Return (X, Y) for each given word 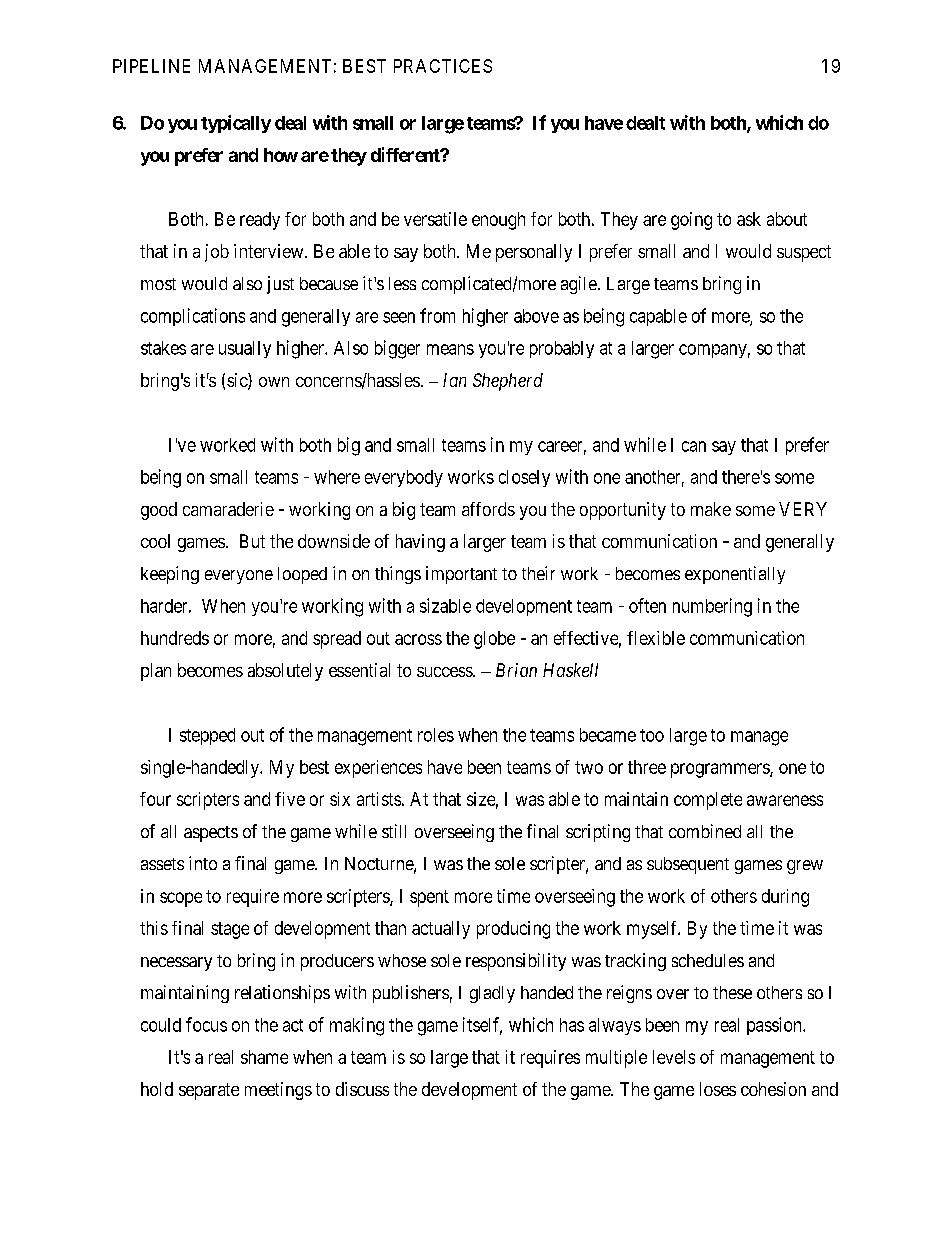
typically (236, 124)
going (691, 221)
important (461, 575)
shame (264, 1057)
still (394, 831)
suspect (804, 253)
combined (705, 831)
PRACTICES (443, 66)
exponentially (735, 575)
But (252, 541)
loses (718, 1089)
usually (245, 349)
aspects (211, 834)
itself (482, 1025)
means (450, 349)
